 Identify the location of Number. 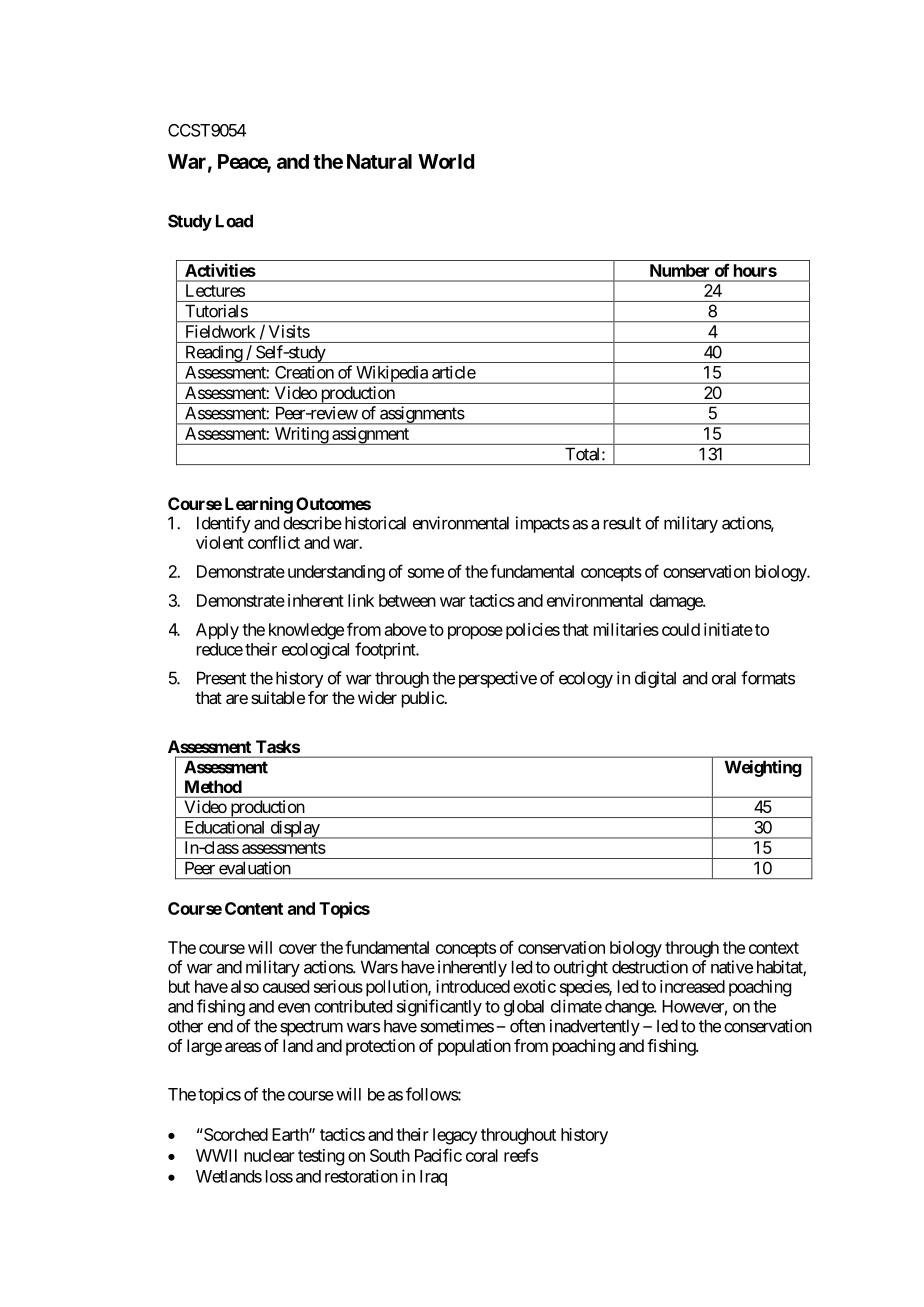
(679, 270).
